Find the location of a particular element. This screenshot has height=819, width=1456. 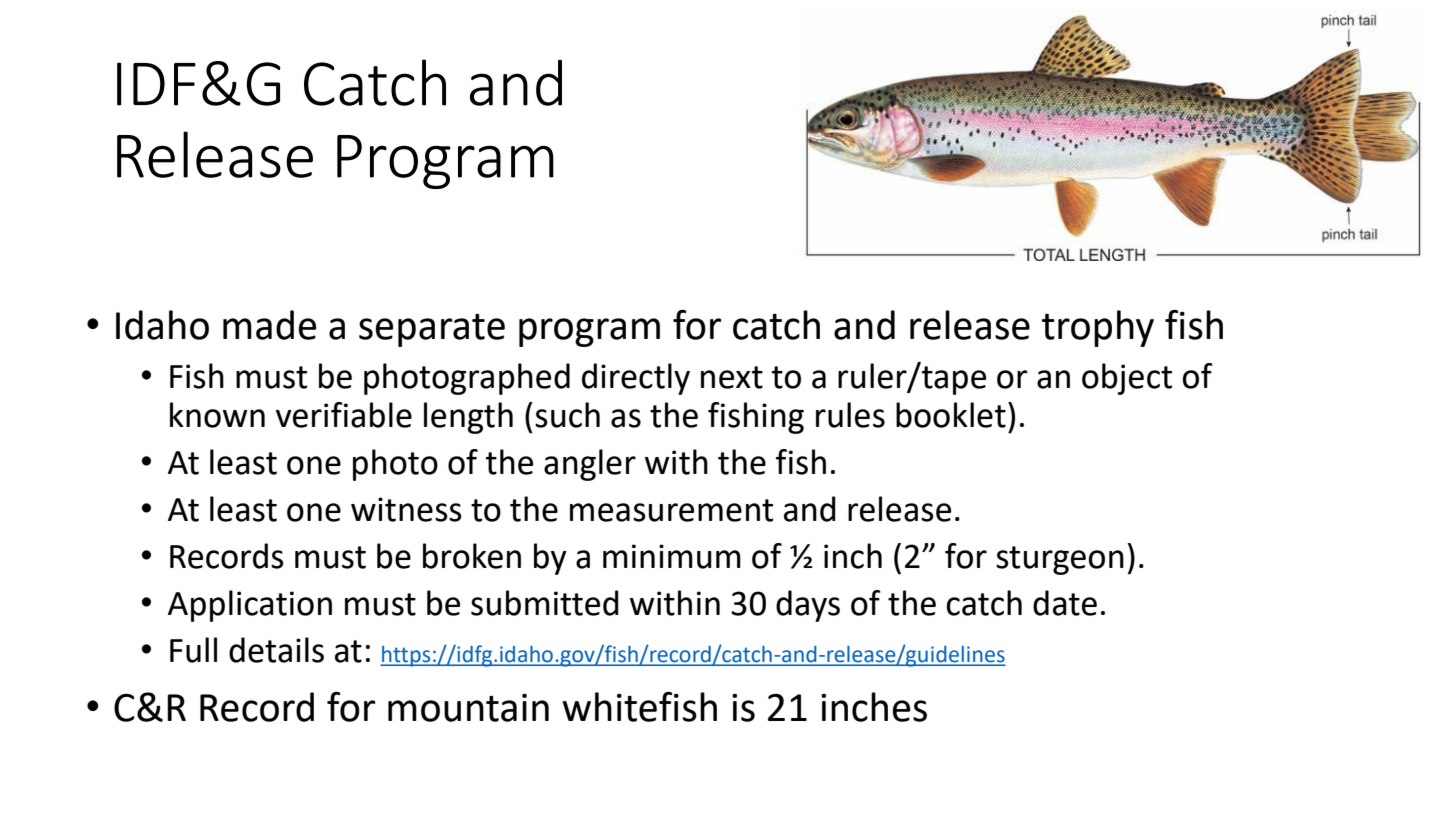

Application is located at coordinates (250, 606).
